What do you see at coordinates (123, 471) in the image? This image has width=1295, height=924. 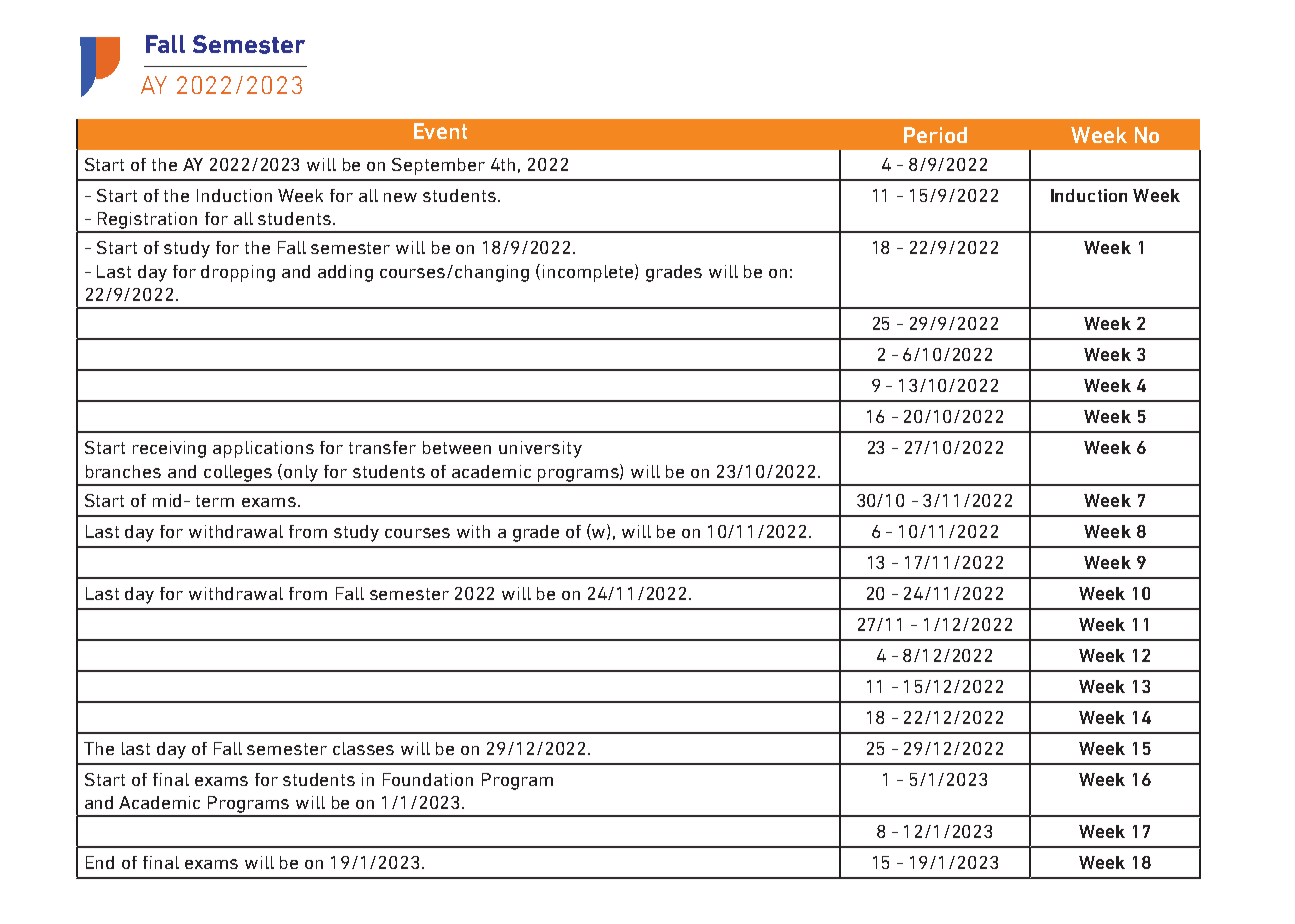 I see `branches` at bounding box center [123, 471].
